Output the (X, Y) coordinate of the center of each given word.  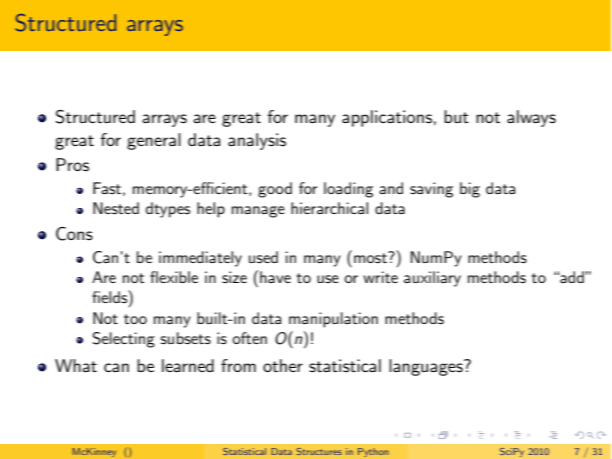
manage (258, 212)
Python (373, 452)
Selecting (123, 340)
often (249, 338)
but (456, 116)
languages (427, 367)
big (470, 190)
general (154, 141)
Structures (319, 451)
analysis (257, 141)
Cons (74, 234)
